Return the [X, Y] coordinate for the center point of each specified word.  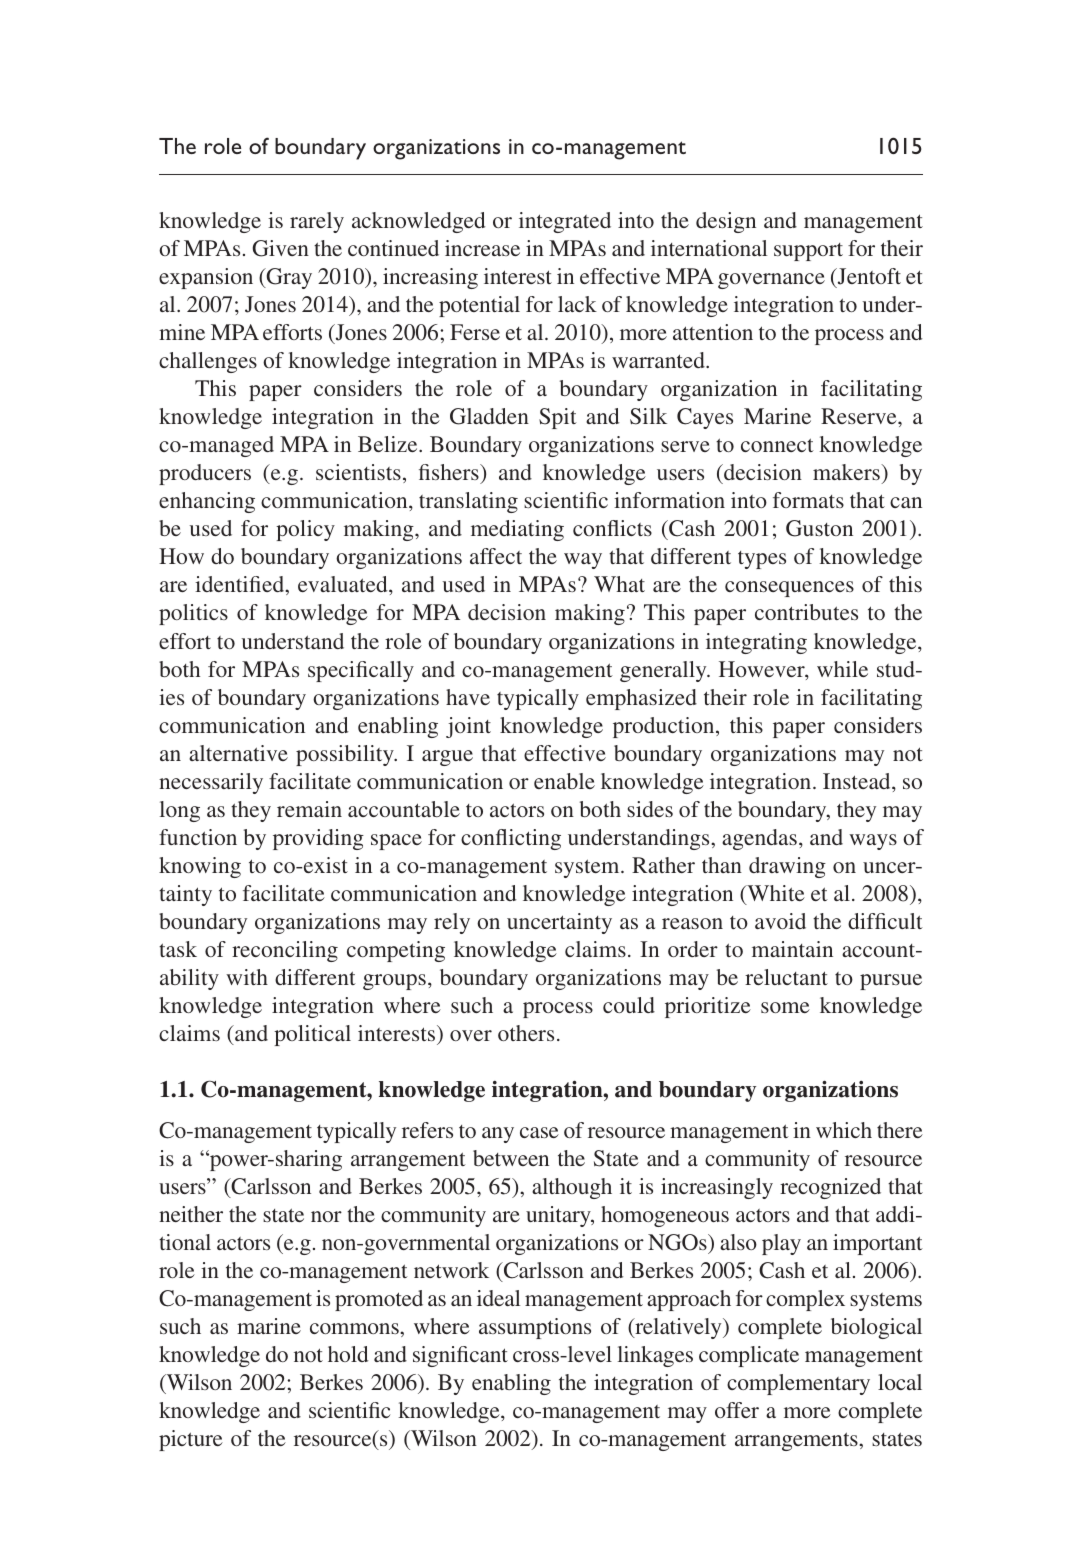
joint [468, 727]
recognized [830, 1188]
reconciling [285, 951]
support [808, 252]
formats [808, 500]
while [842, 669]
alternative [238, 753]
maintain [792, 949]
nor [326, 1216]
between [511, 1158]
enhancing [207, 502]
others [526, 1033]
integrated [565, 222]
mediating [517, 530]
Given [281, 248]
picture [191, 1440]
